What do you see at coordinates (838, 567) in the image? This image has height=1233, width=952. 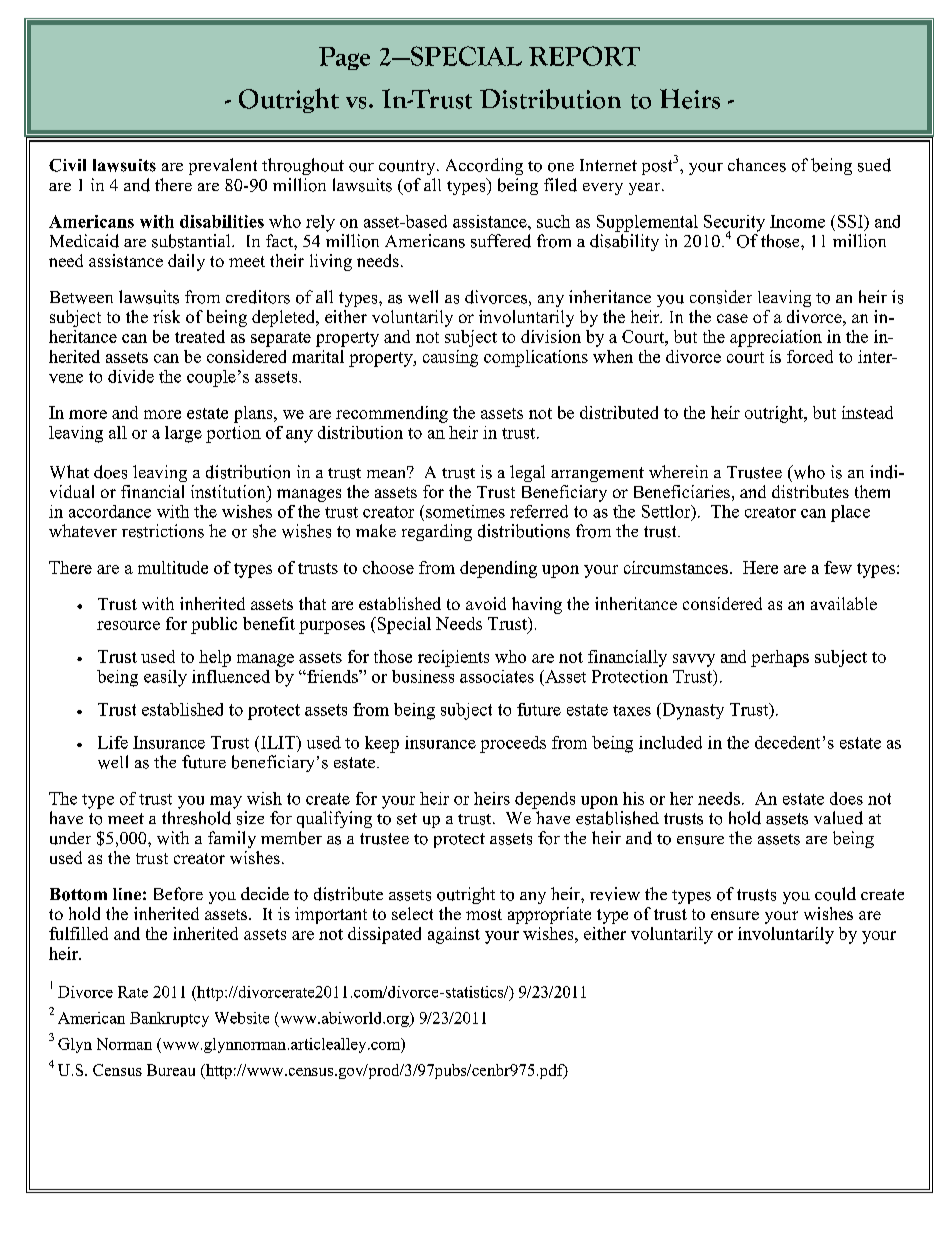 I see `few` at bounding box center [838, 567].
